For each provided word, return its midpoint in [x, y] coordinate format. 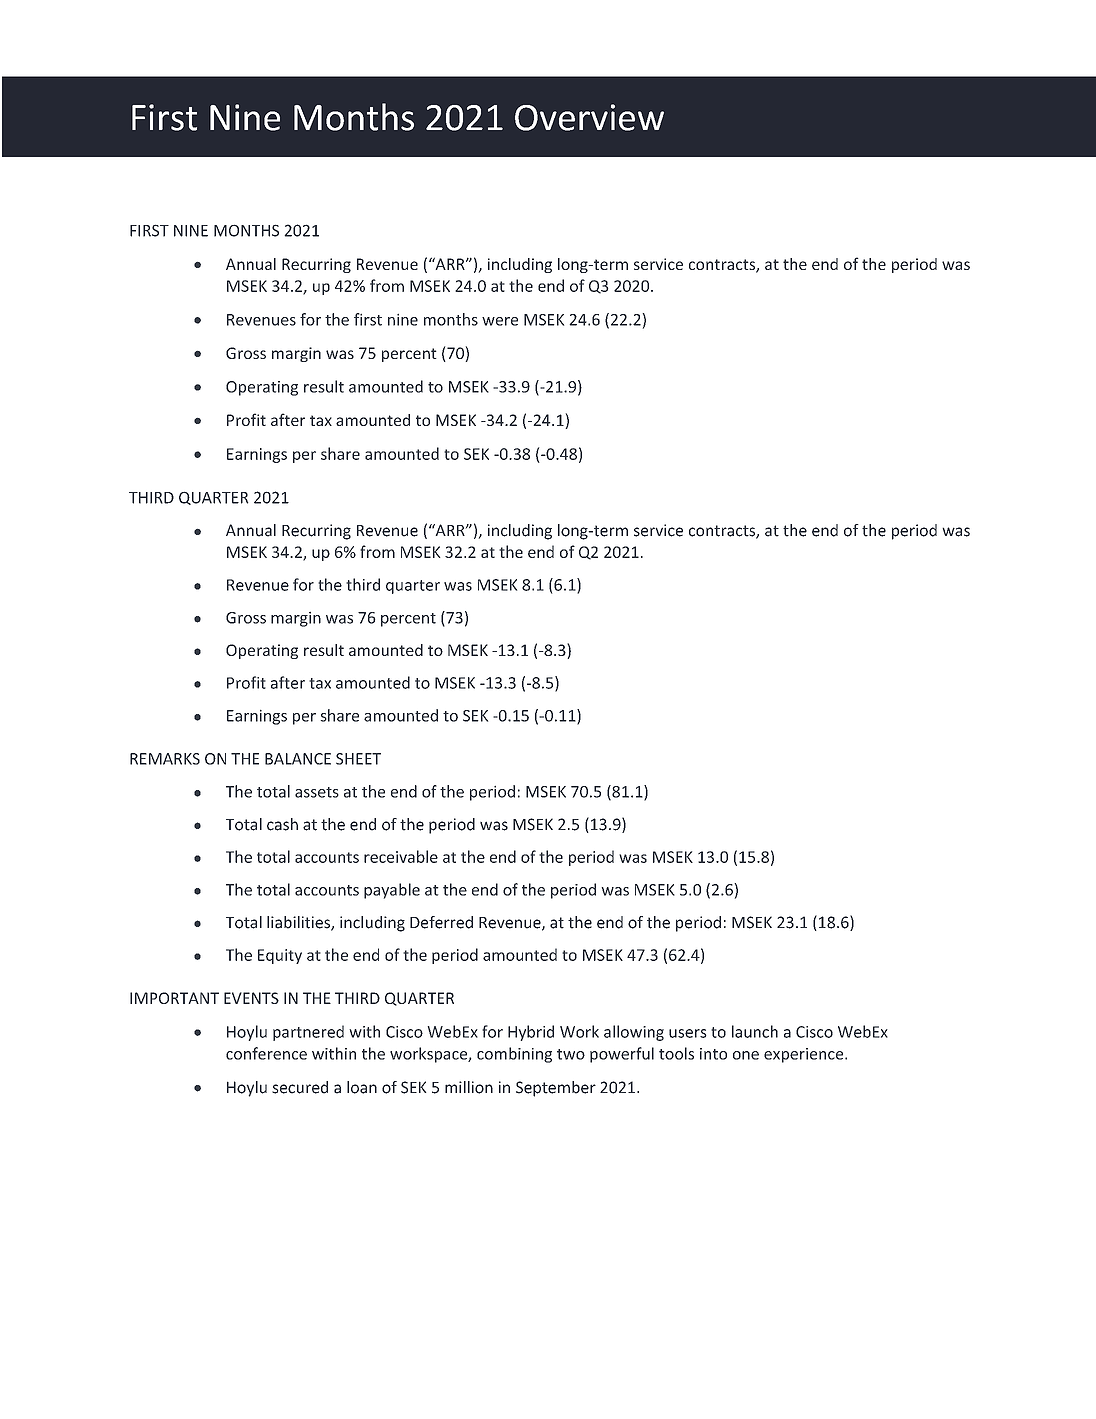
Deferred [441, 922]
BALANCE [298, 759]
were [500, 321]
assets [317, 792]
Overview [589, 117]
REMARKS [165, 759]
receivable [401, 856]
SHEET [358, 759]
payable [392, 891]
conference [266, 1053]
